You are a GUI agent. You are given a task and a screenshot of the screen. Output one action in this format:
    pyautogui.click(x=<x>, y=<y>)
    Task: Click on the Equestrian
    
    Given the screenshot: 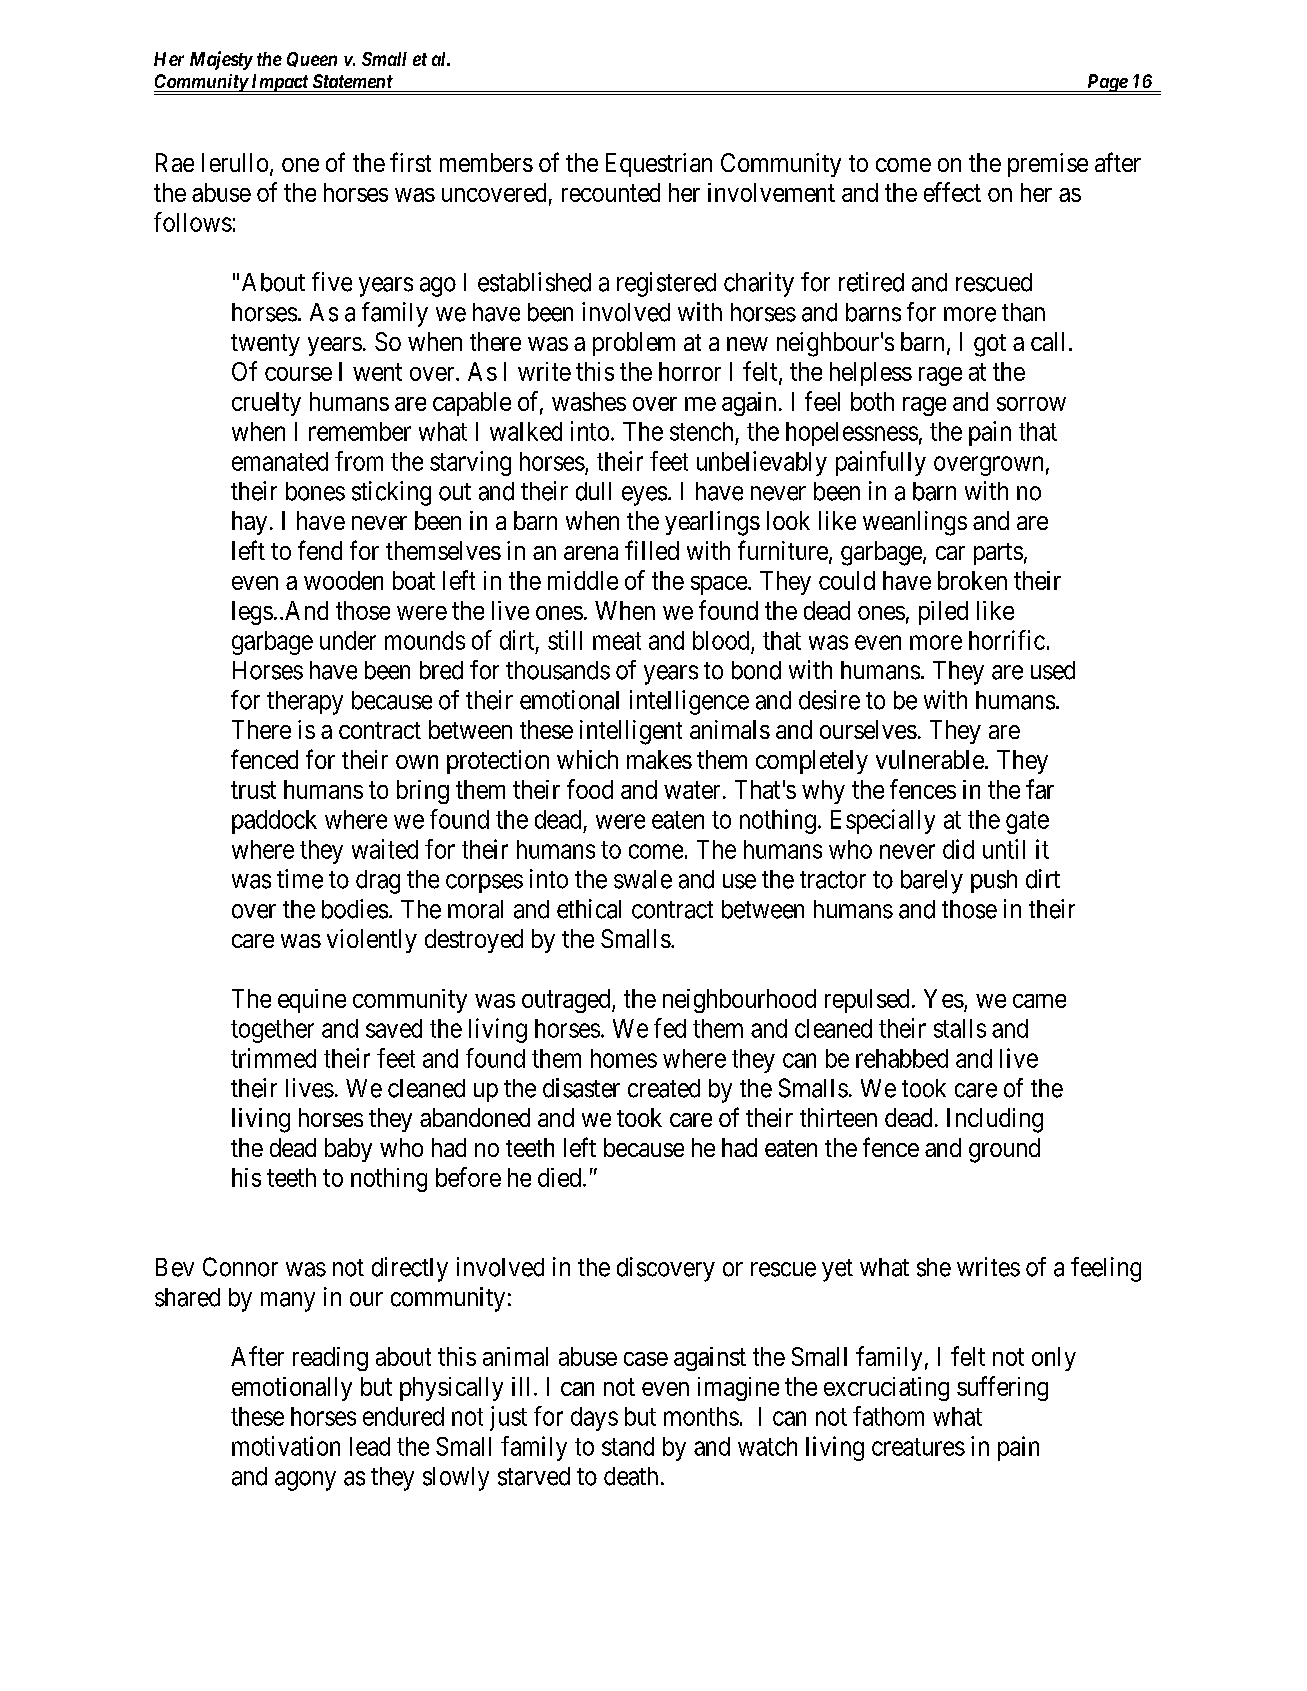 What is the action you would take?
    pyautogui.click(x=659, y=165)
